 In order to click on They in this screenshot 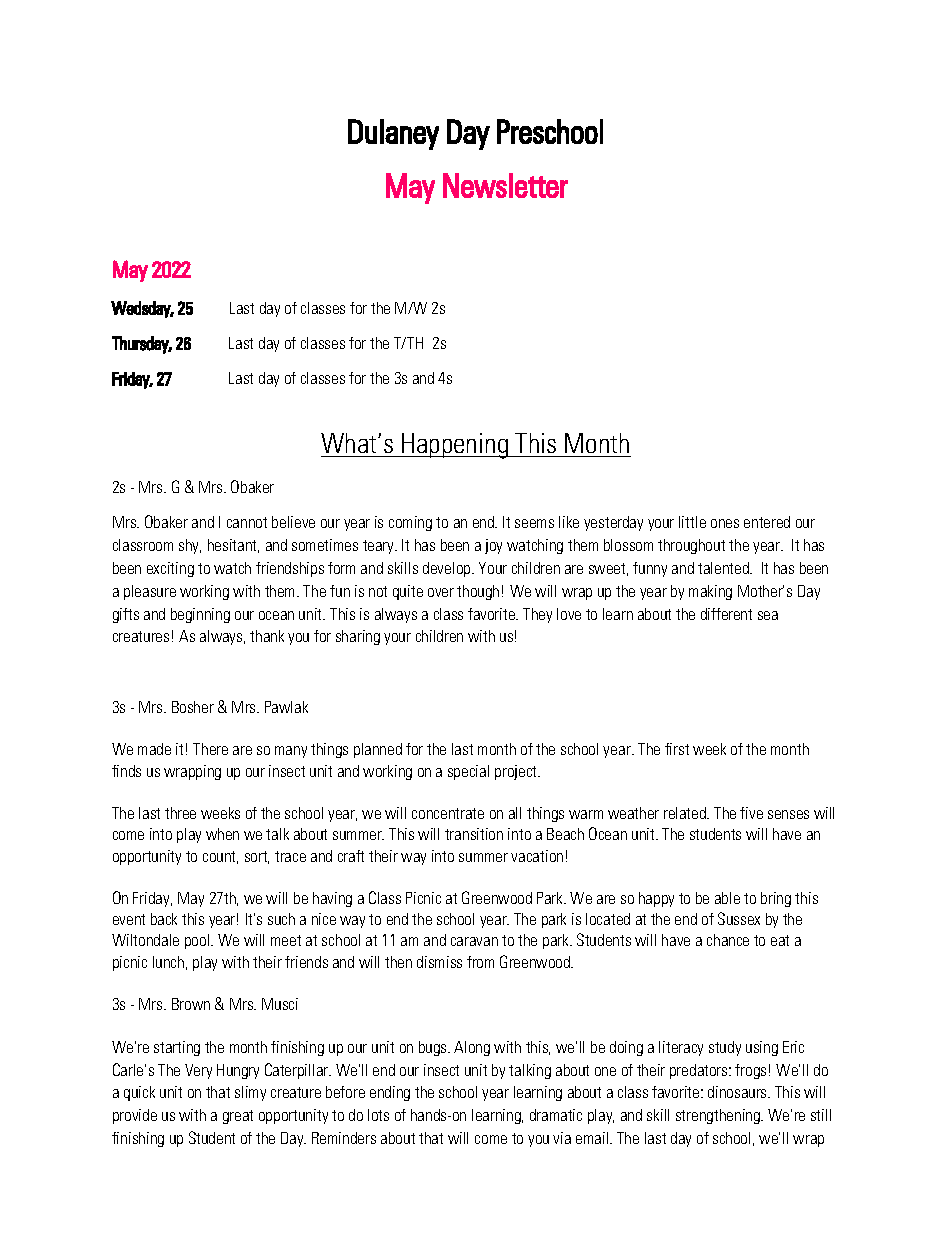, I will do `click(537, 615)`.
